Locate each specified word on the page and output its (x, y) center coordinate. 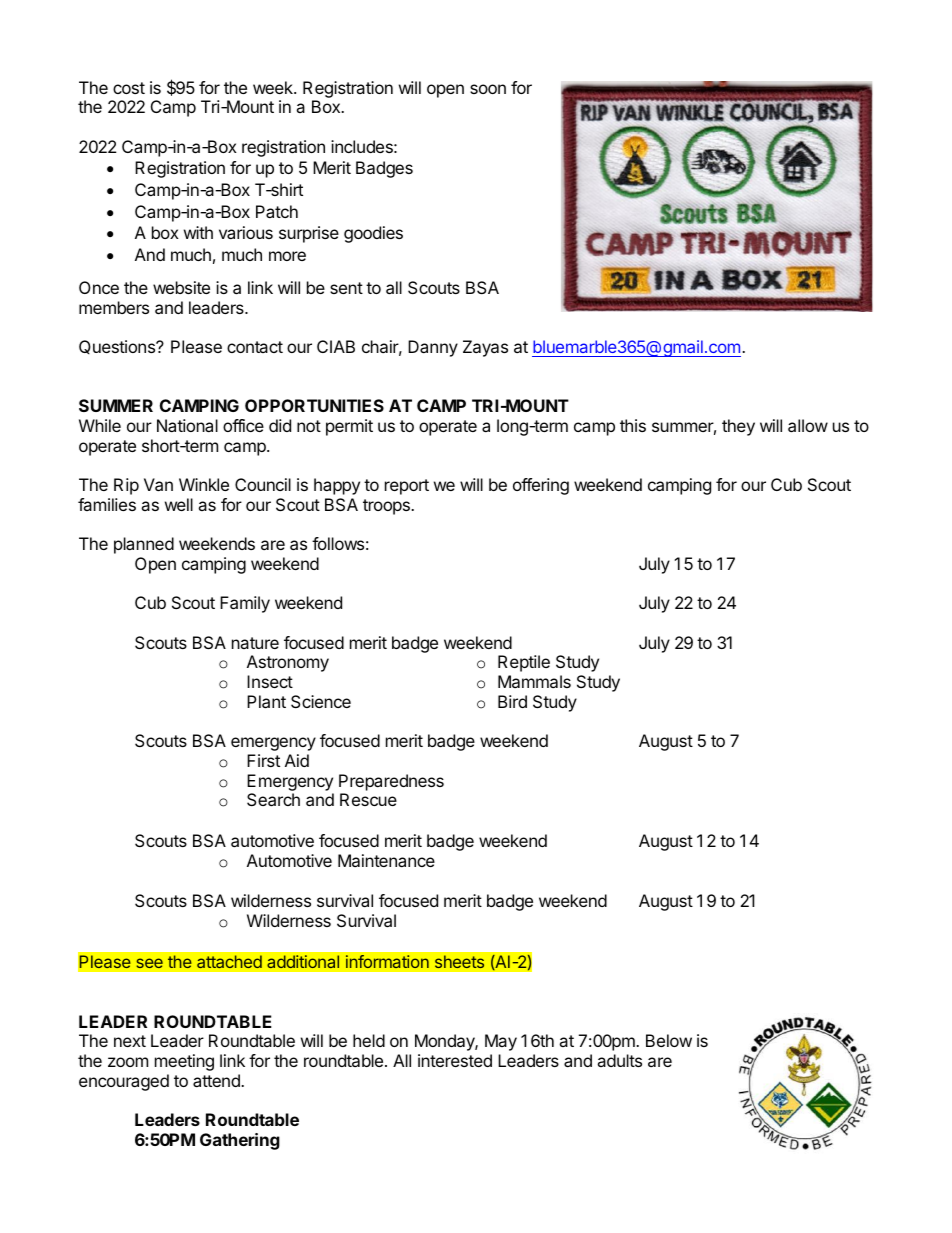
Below (669, 1040)
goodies (373, 234)
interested (455, 1060)
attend (217, 1080)
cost (129, 88)
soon (488, 89)
